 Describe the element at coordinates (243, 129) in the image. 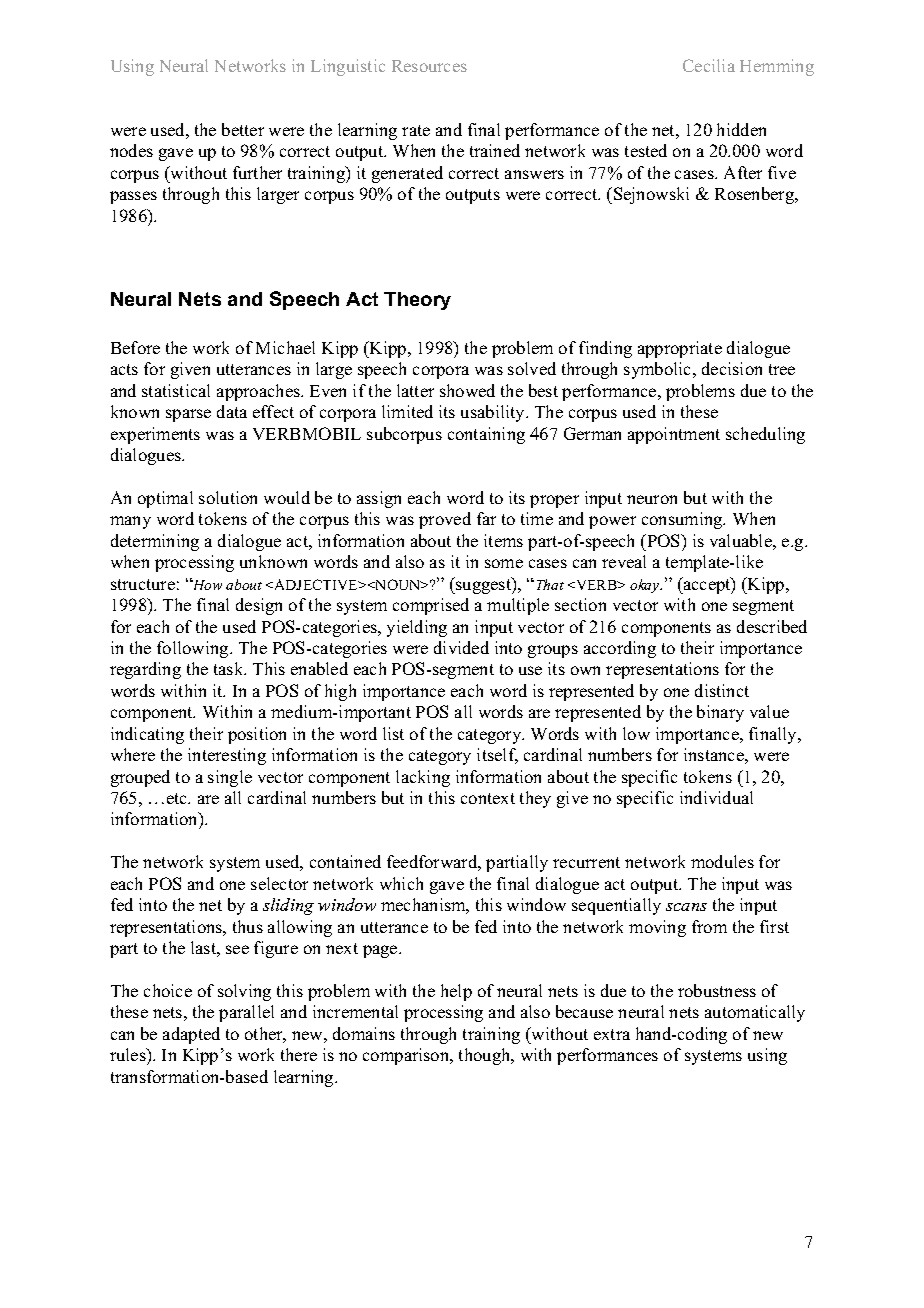

I see `better` at that location.
